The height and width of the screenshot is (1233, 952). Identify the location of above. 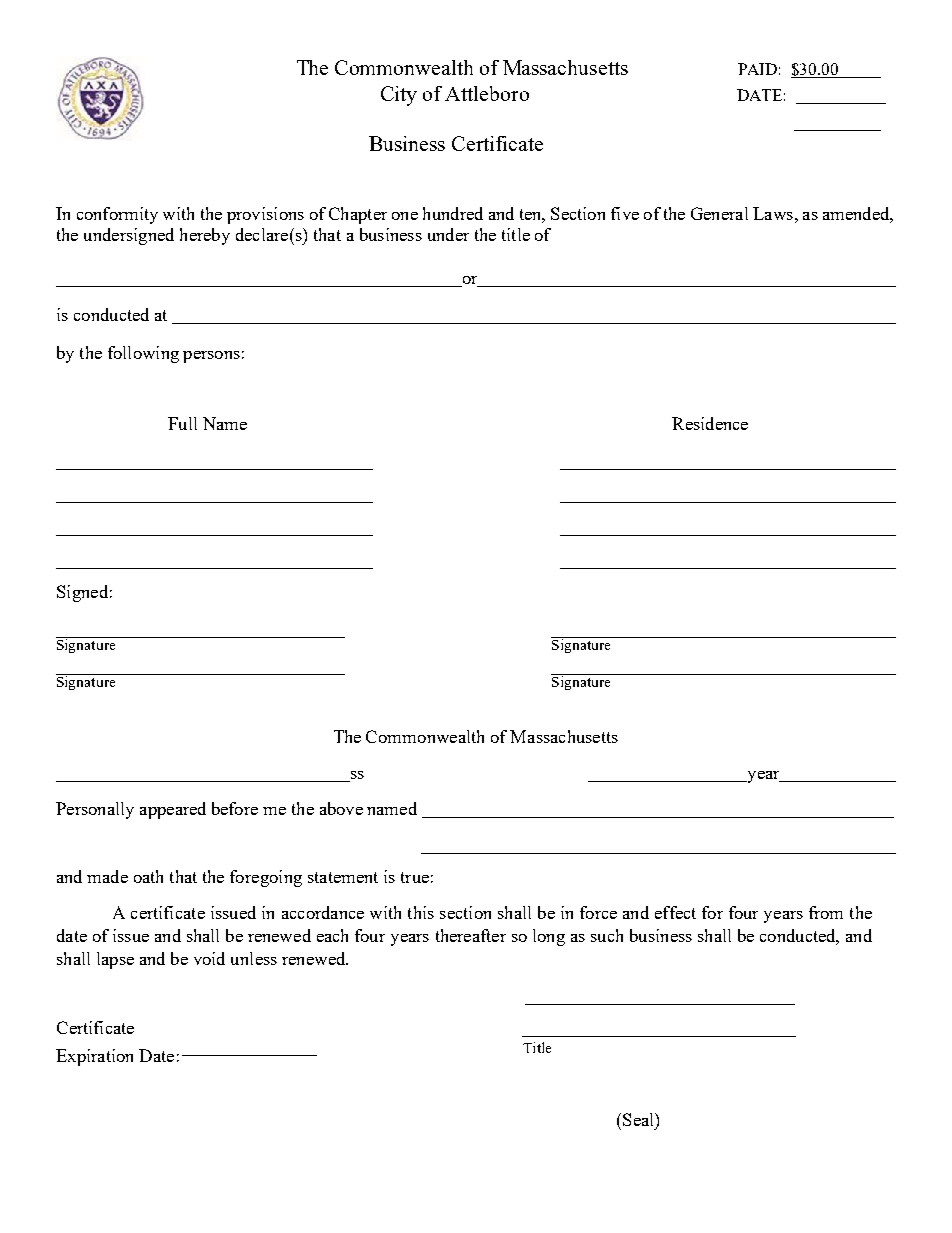
(341, 808).
